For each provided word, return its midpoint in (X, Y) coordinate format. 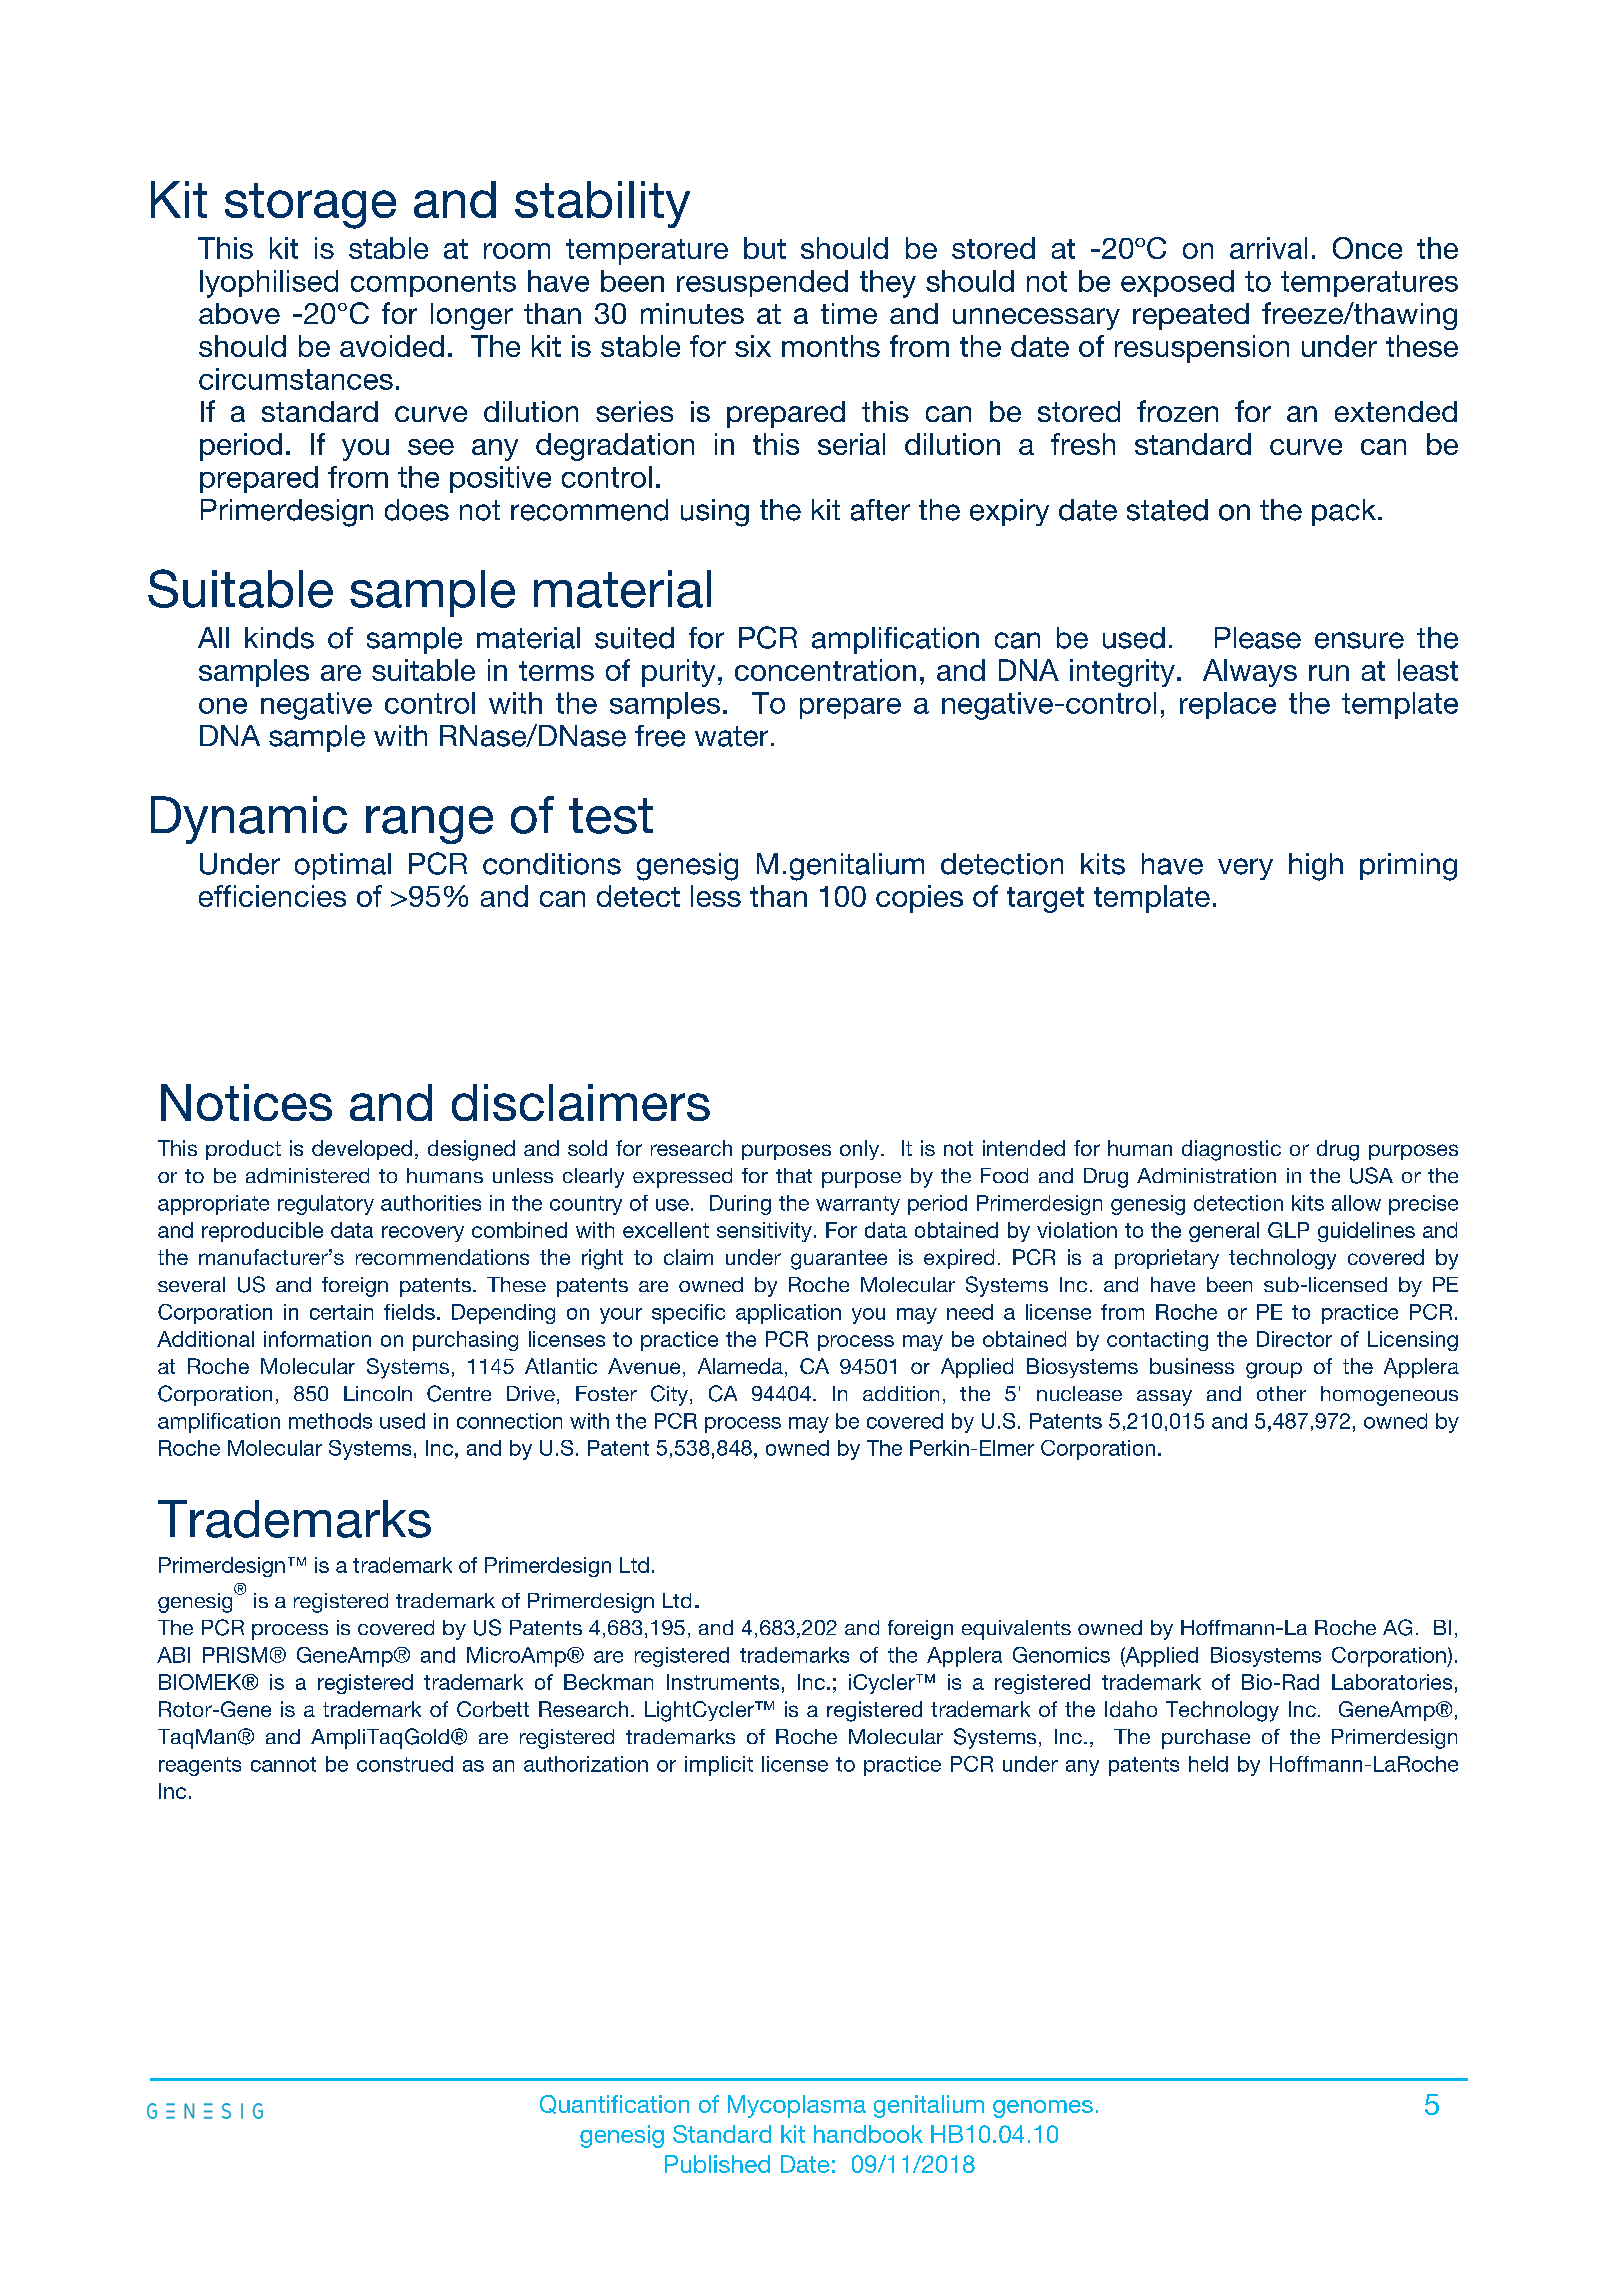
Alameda (740, 1366)
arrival (1268, 248)
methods (330, 1421)
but (765, 248)
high (1316, 867)
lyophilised (269, 284)
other (1281, 1393)
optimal (343, 866)
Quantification (614, 2104)
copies (919, 899)
